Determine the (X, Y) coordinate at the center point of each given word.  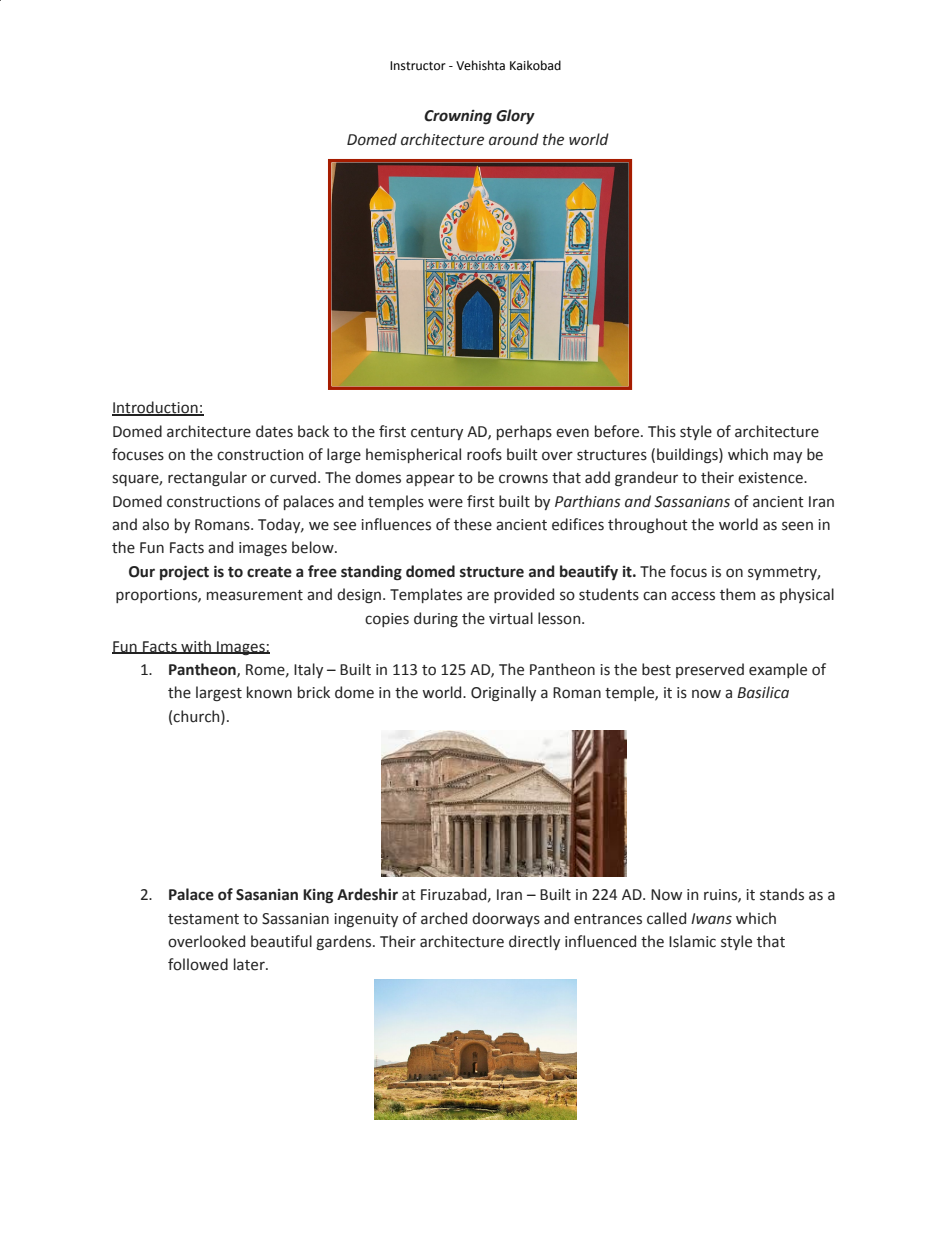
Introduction (156, 408)
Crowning (458, 117)
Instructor (418, 66)
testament (203, 919)
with (196, 647)
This (662, 431)
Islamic (692, 941)
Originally (503, 693)
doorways (506, 919)
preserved (710, 670)
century (437, 433)
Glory (515, 116)
